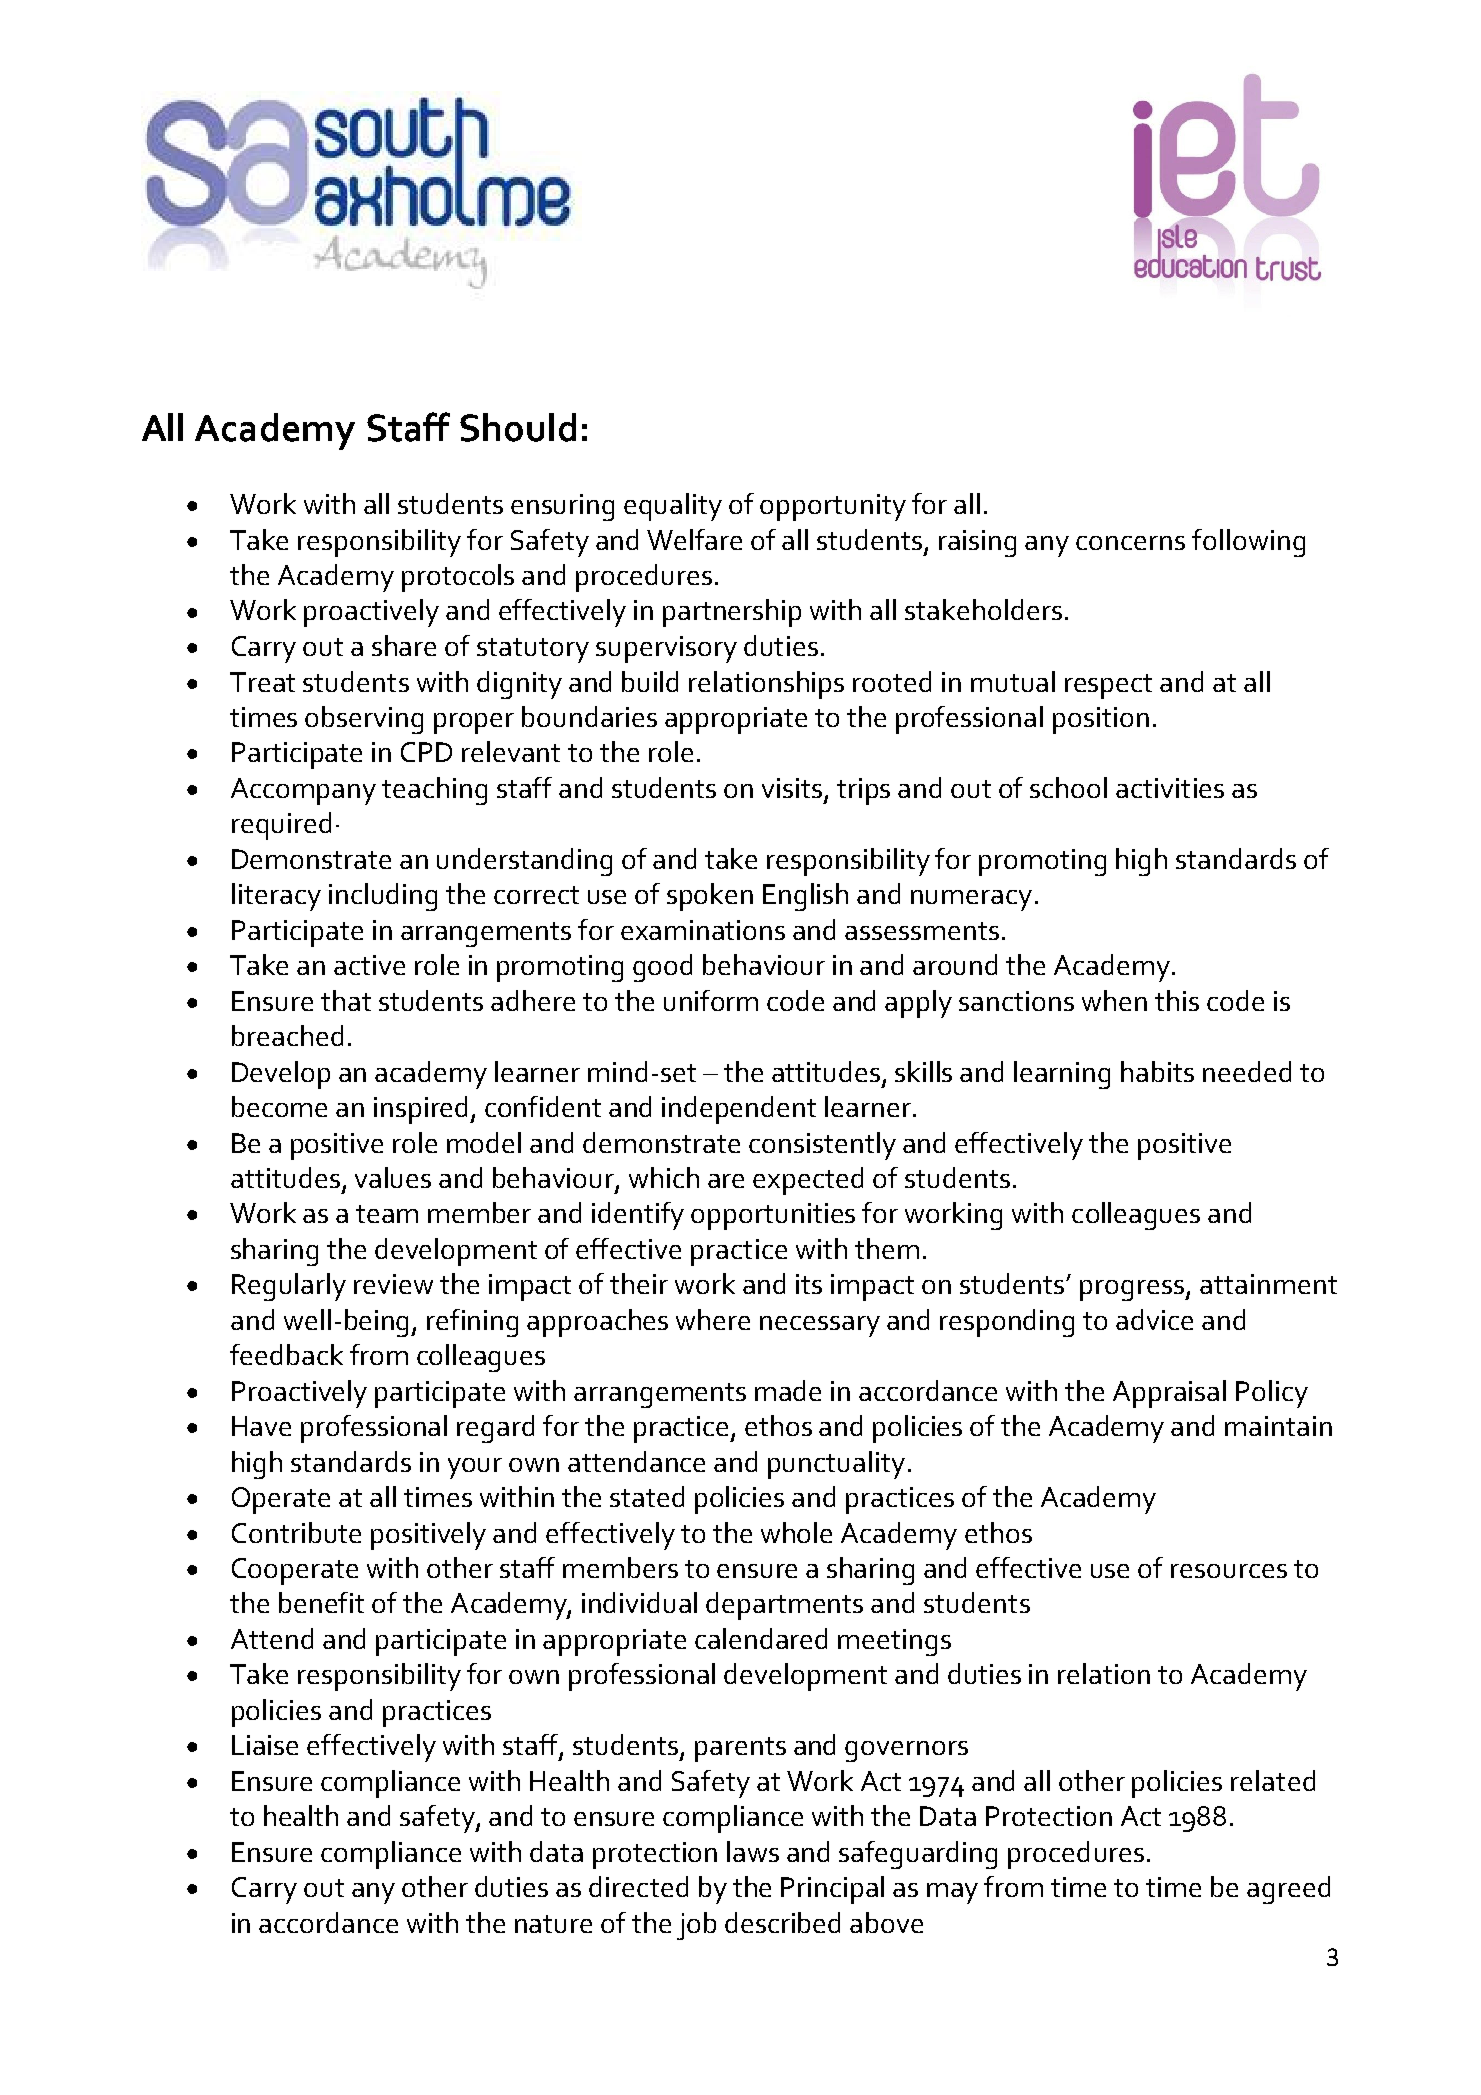  I want to click on including, so click(383, 897).
